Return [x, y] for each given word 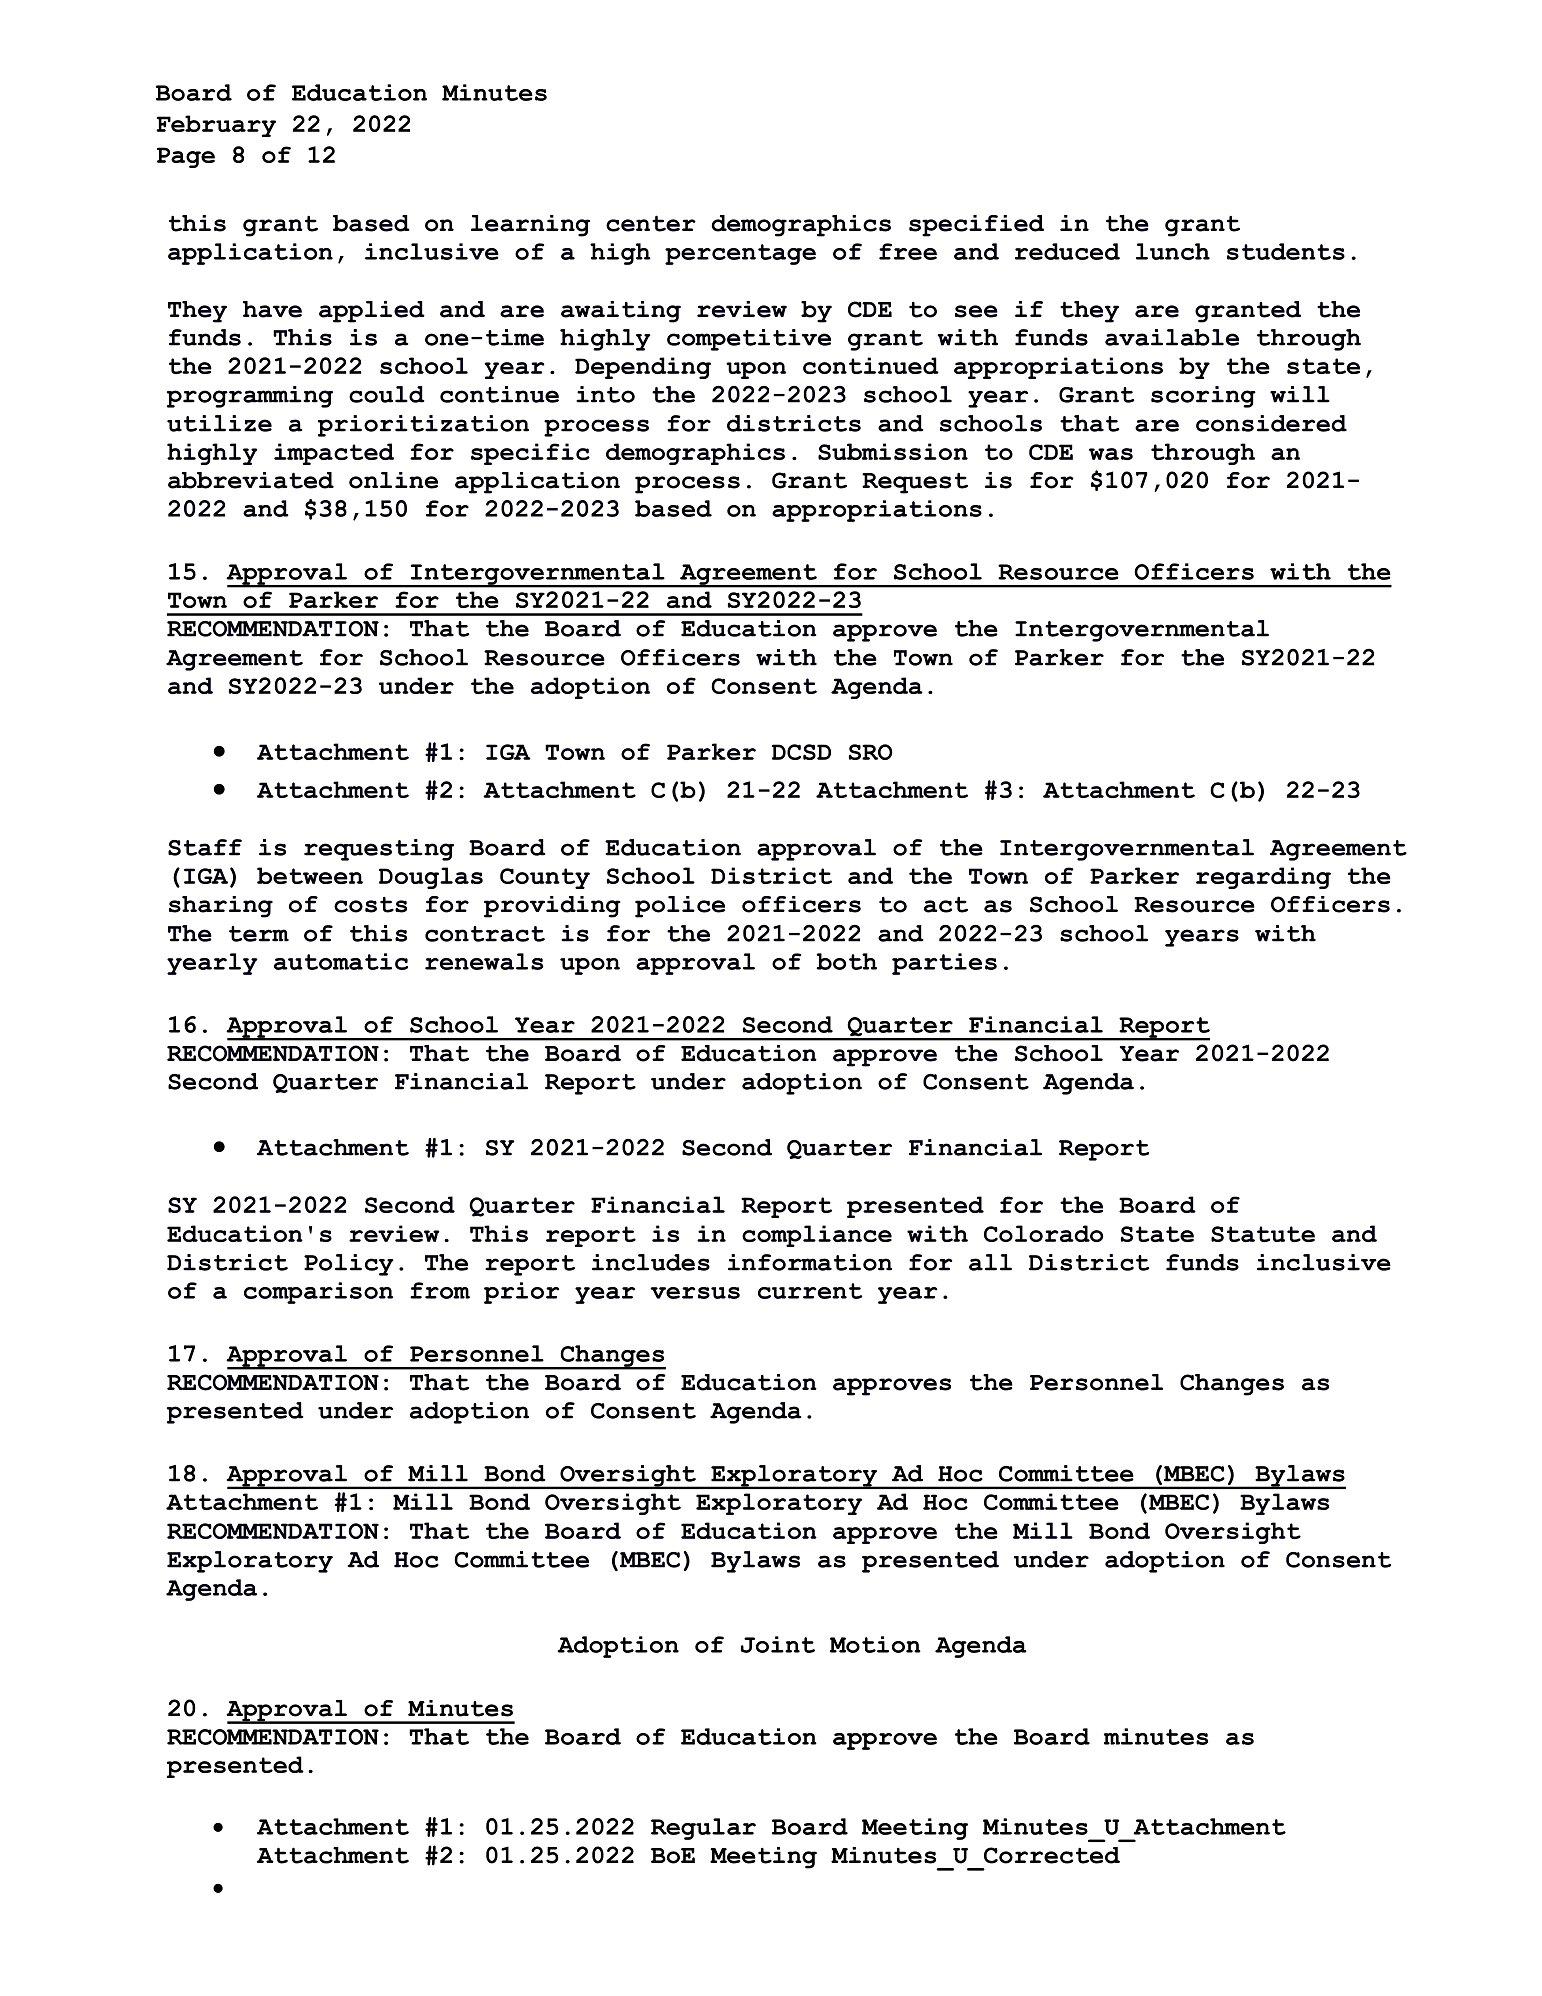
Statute [1263, 1234]
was [1111, 454]
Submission [893, 451]
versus [695, 1293]
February [216, 126]
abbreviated [251, 480]
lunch [1173, 251]
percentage [740, 254]
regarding [1263, 878]
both [846, 961]
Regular [703, 1829]
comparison [318, 1293]
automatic [341, 961]
